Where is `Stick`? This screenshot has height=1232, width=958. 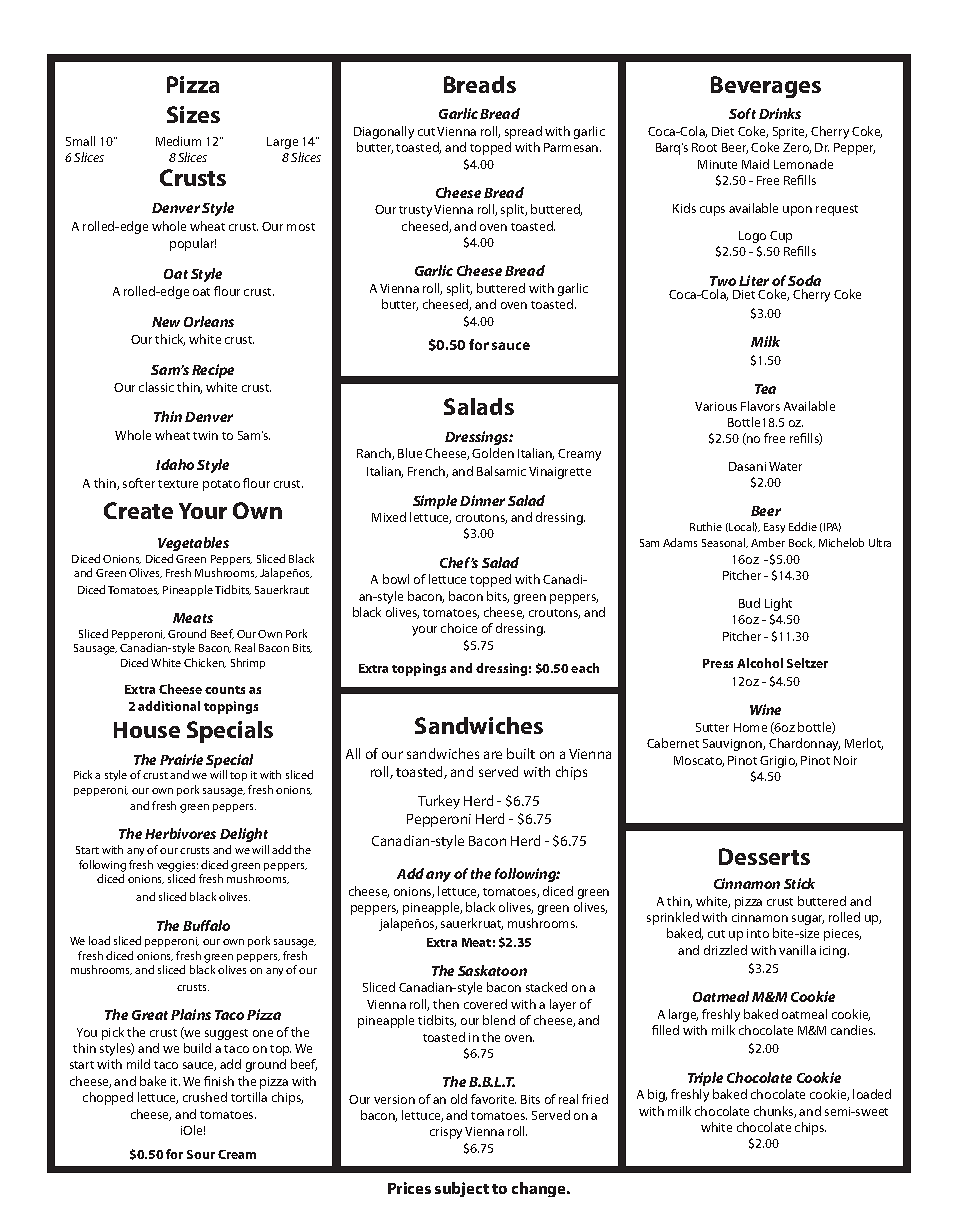
Stick is located at coordinates (799, 883).
